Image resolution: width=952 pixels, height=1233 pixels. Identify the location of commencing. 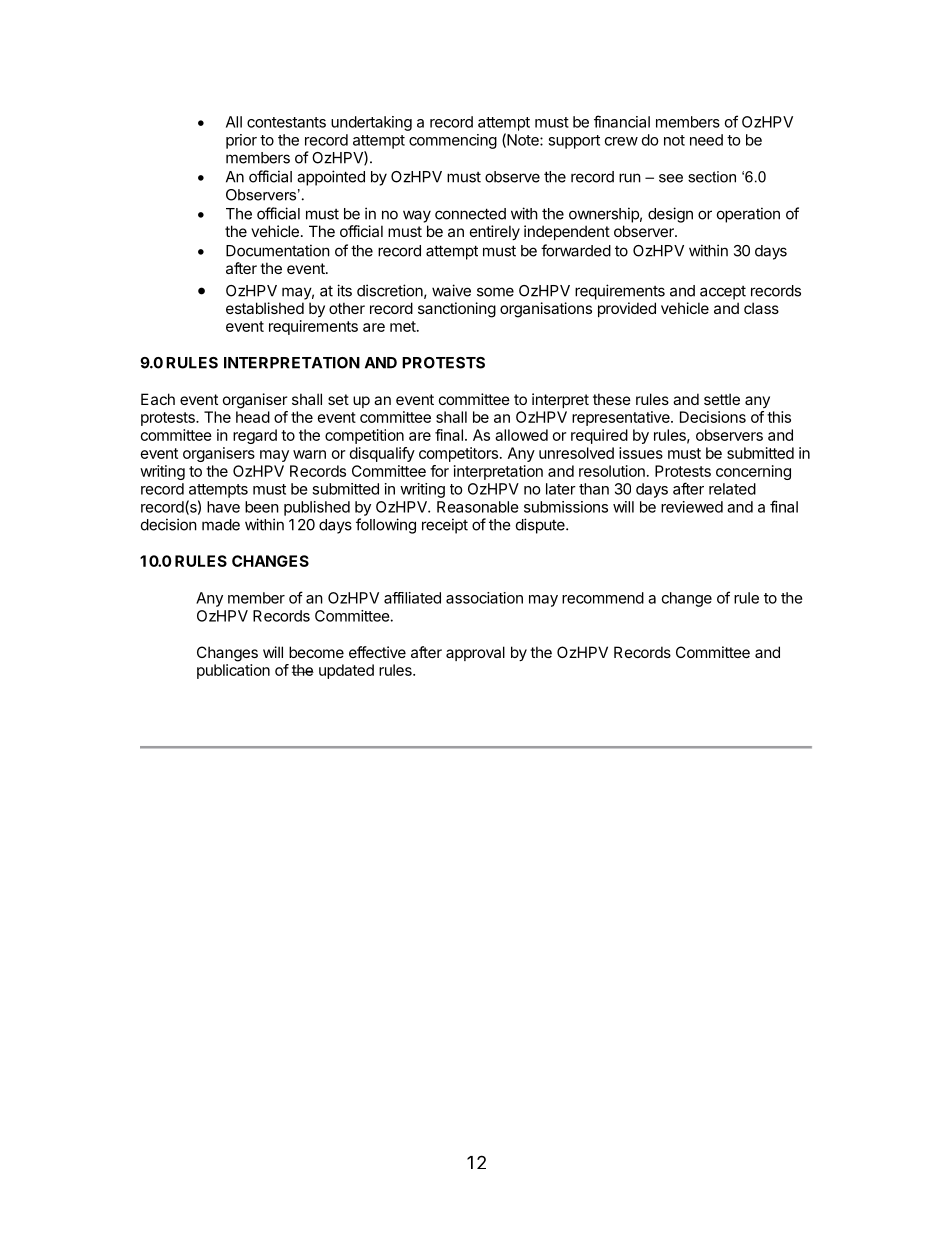
(453, 141).
